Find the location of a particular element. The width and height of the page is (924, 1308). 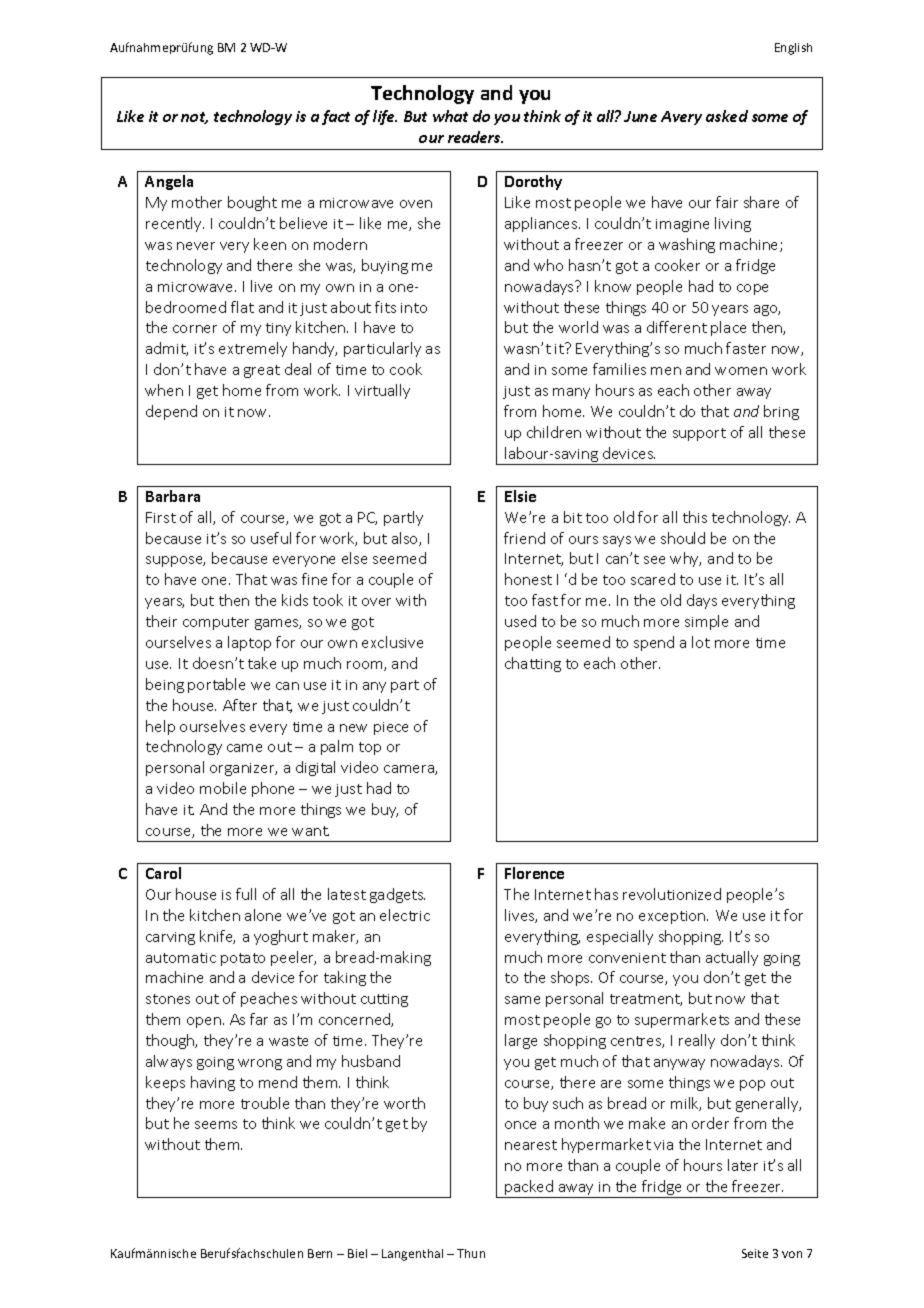

used is located at coordinates (520, 621).
